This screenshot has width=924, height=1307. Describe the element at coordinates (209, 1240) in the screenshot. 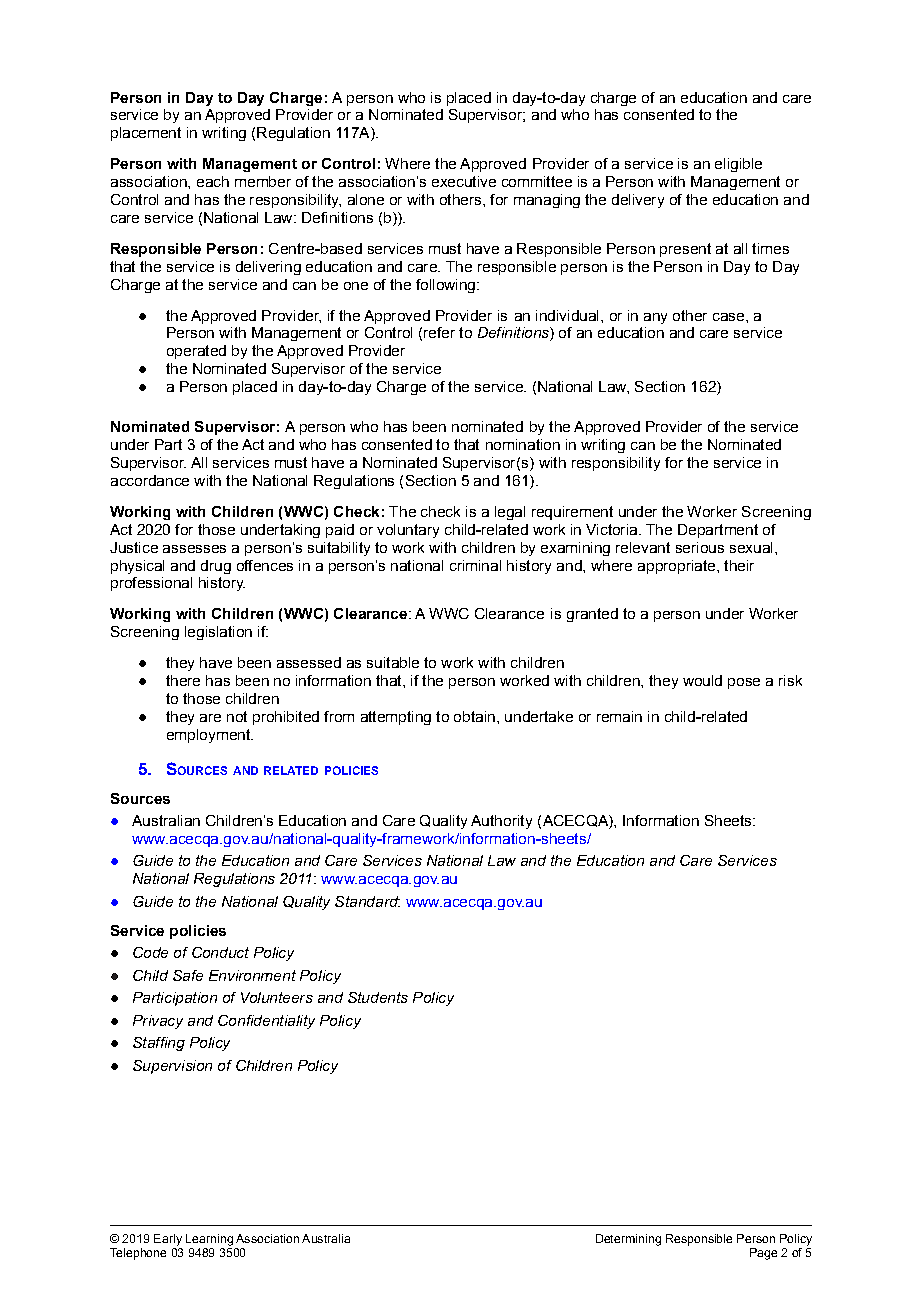

I see `Learning` at that location.
